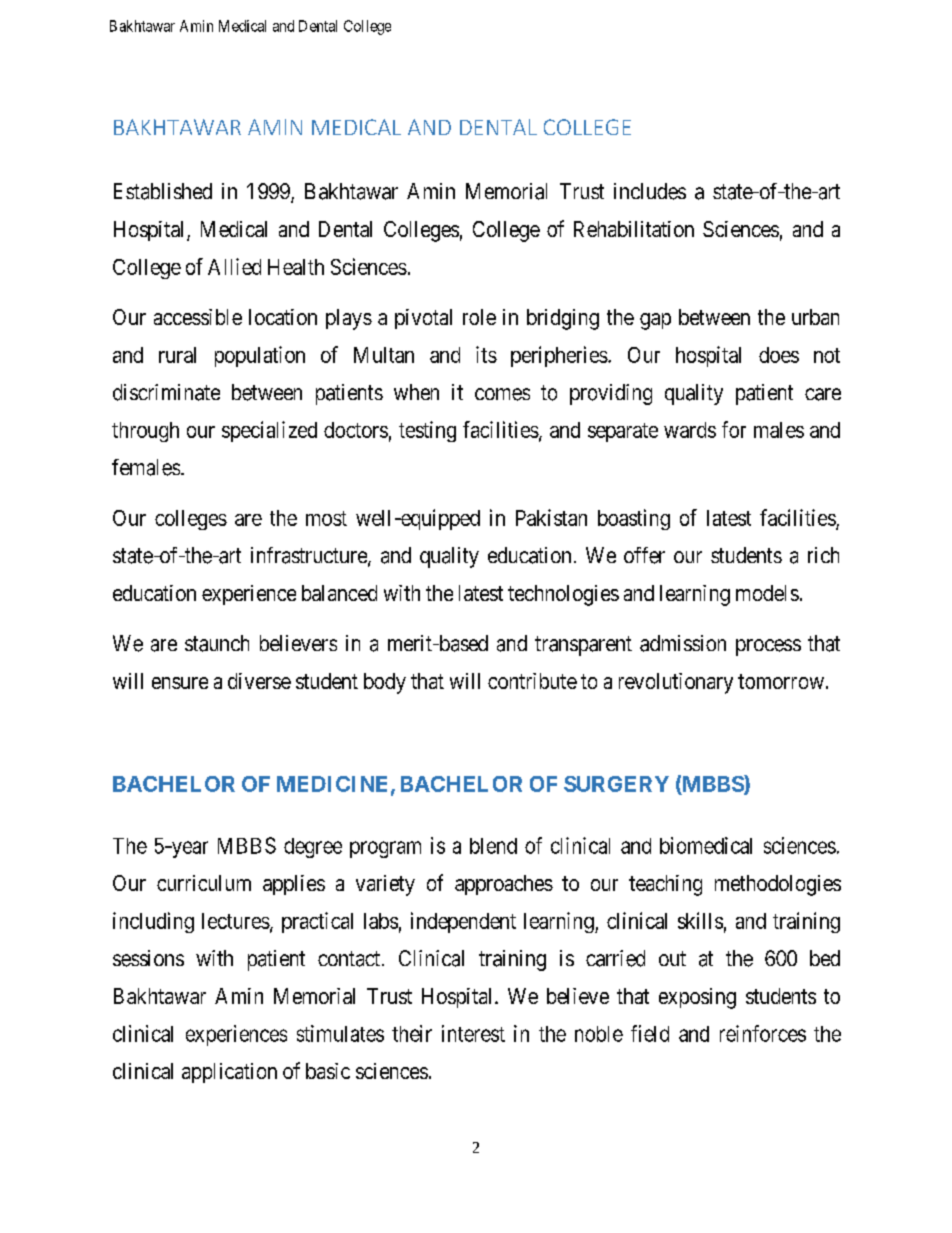 The width and height of the document is (952, 1233). I want to click on interest, so click(473, 1033).
